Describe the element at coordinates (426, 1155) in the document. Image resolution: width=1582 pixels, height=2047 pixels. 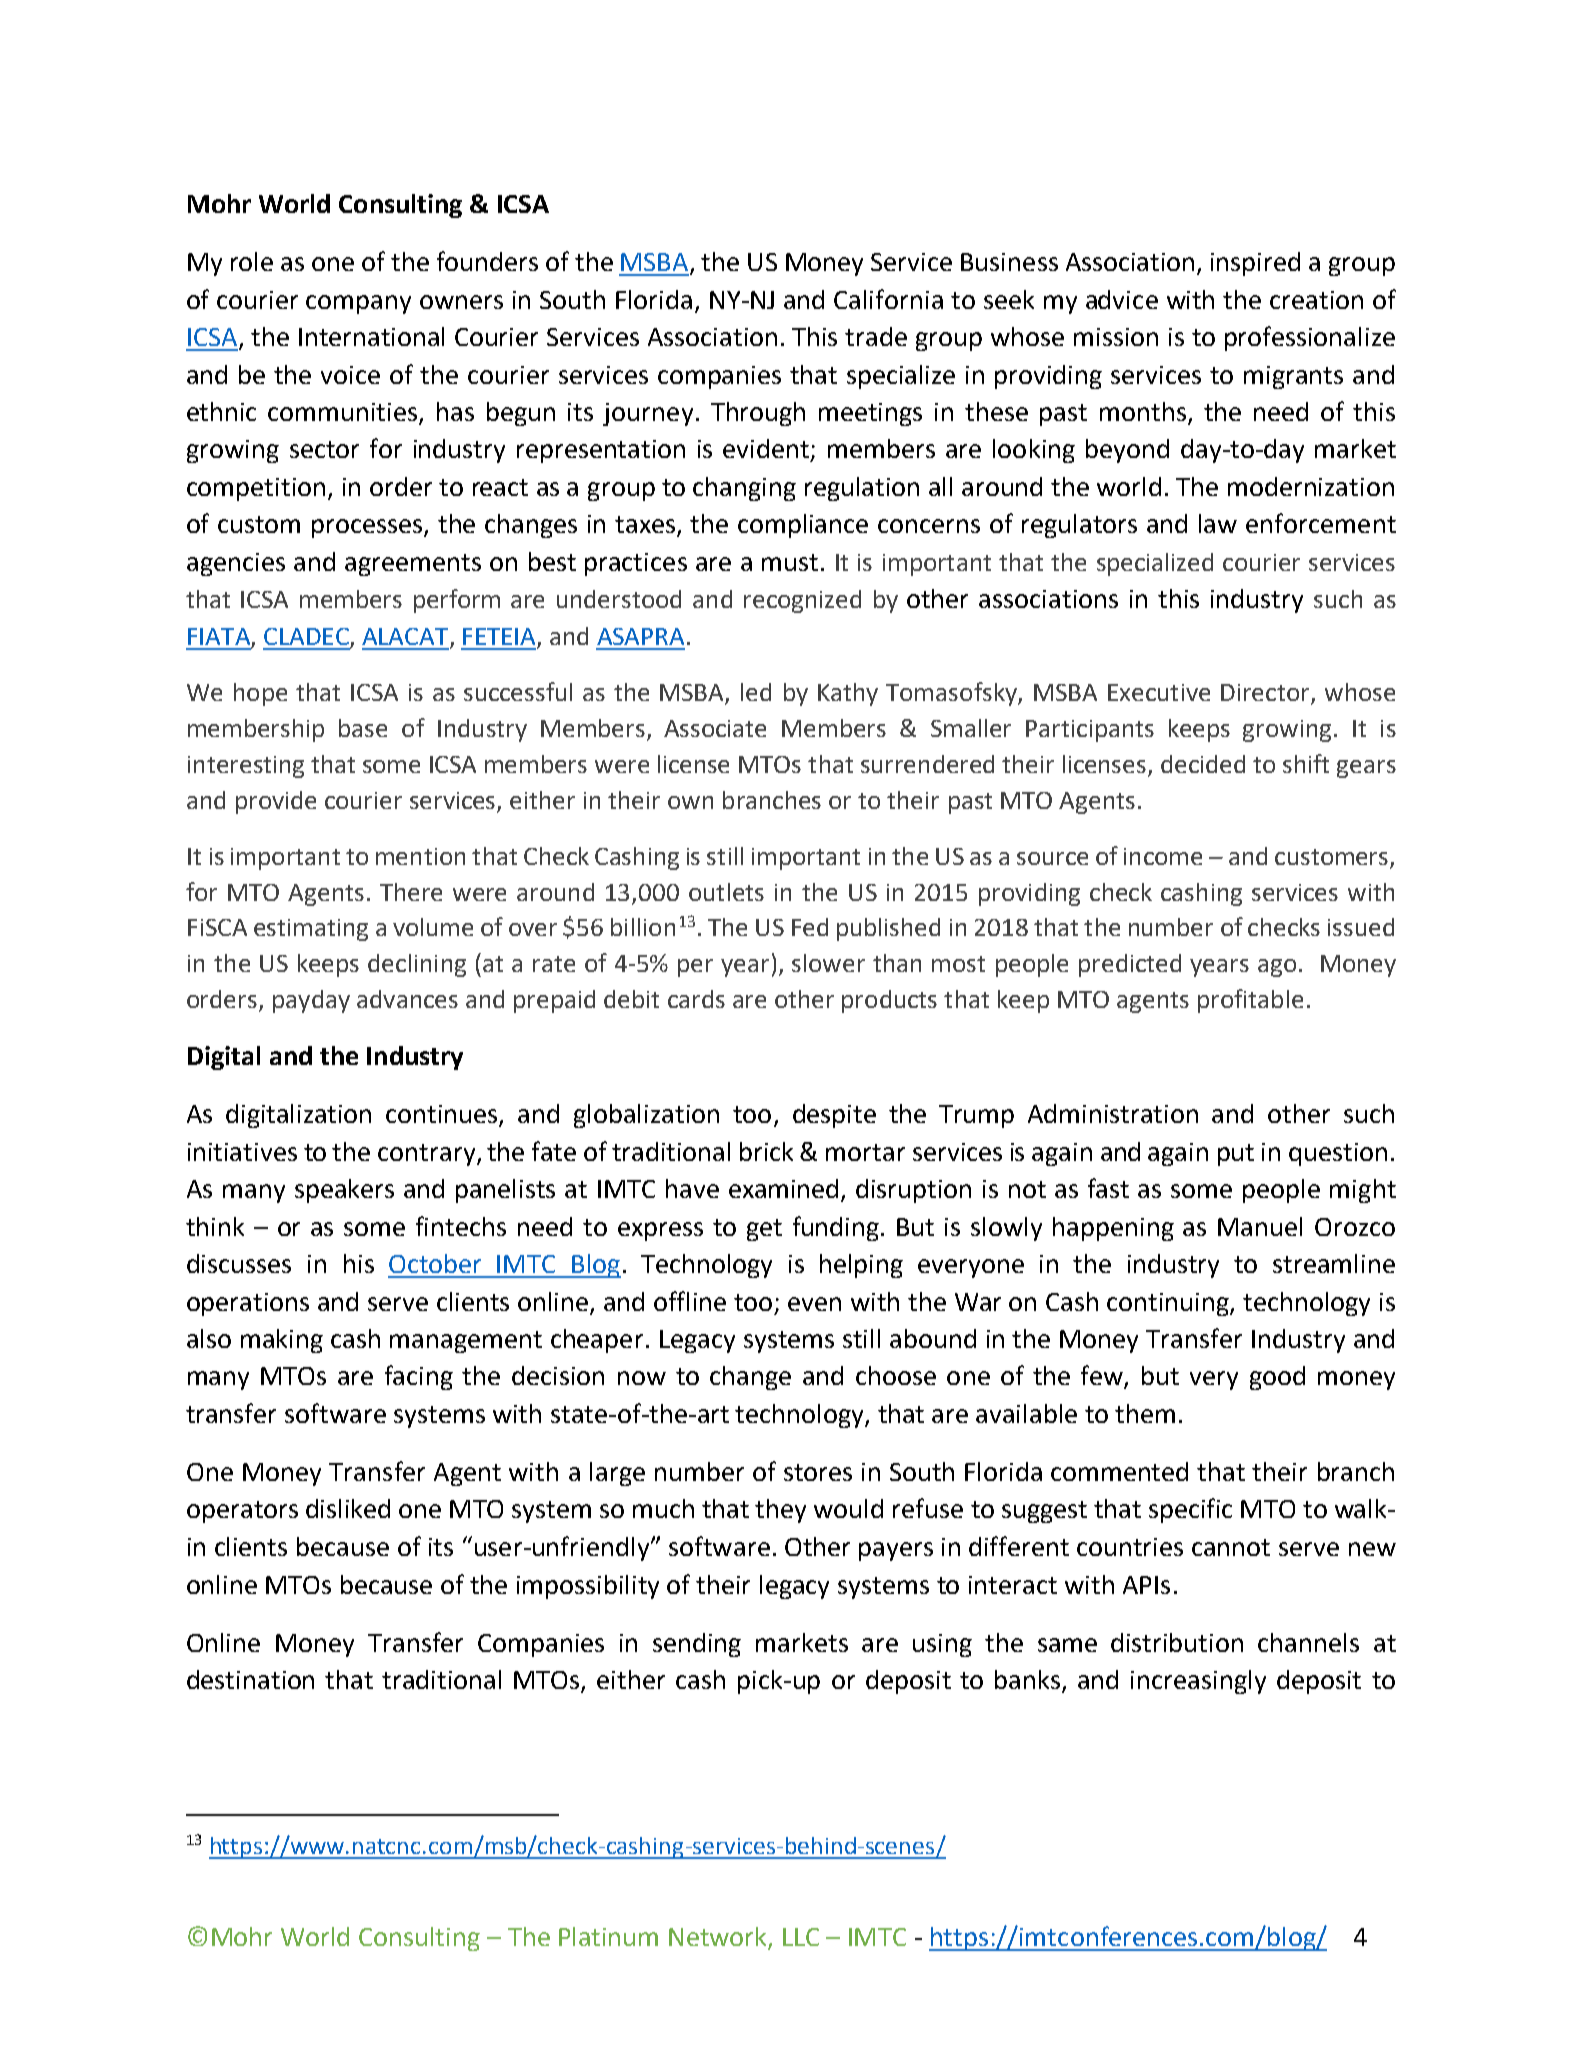
I see `contrary` at that location.
